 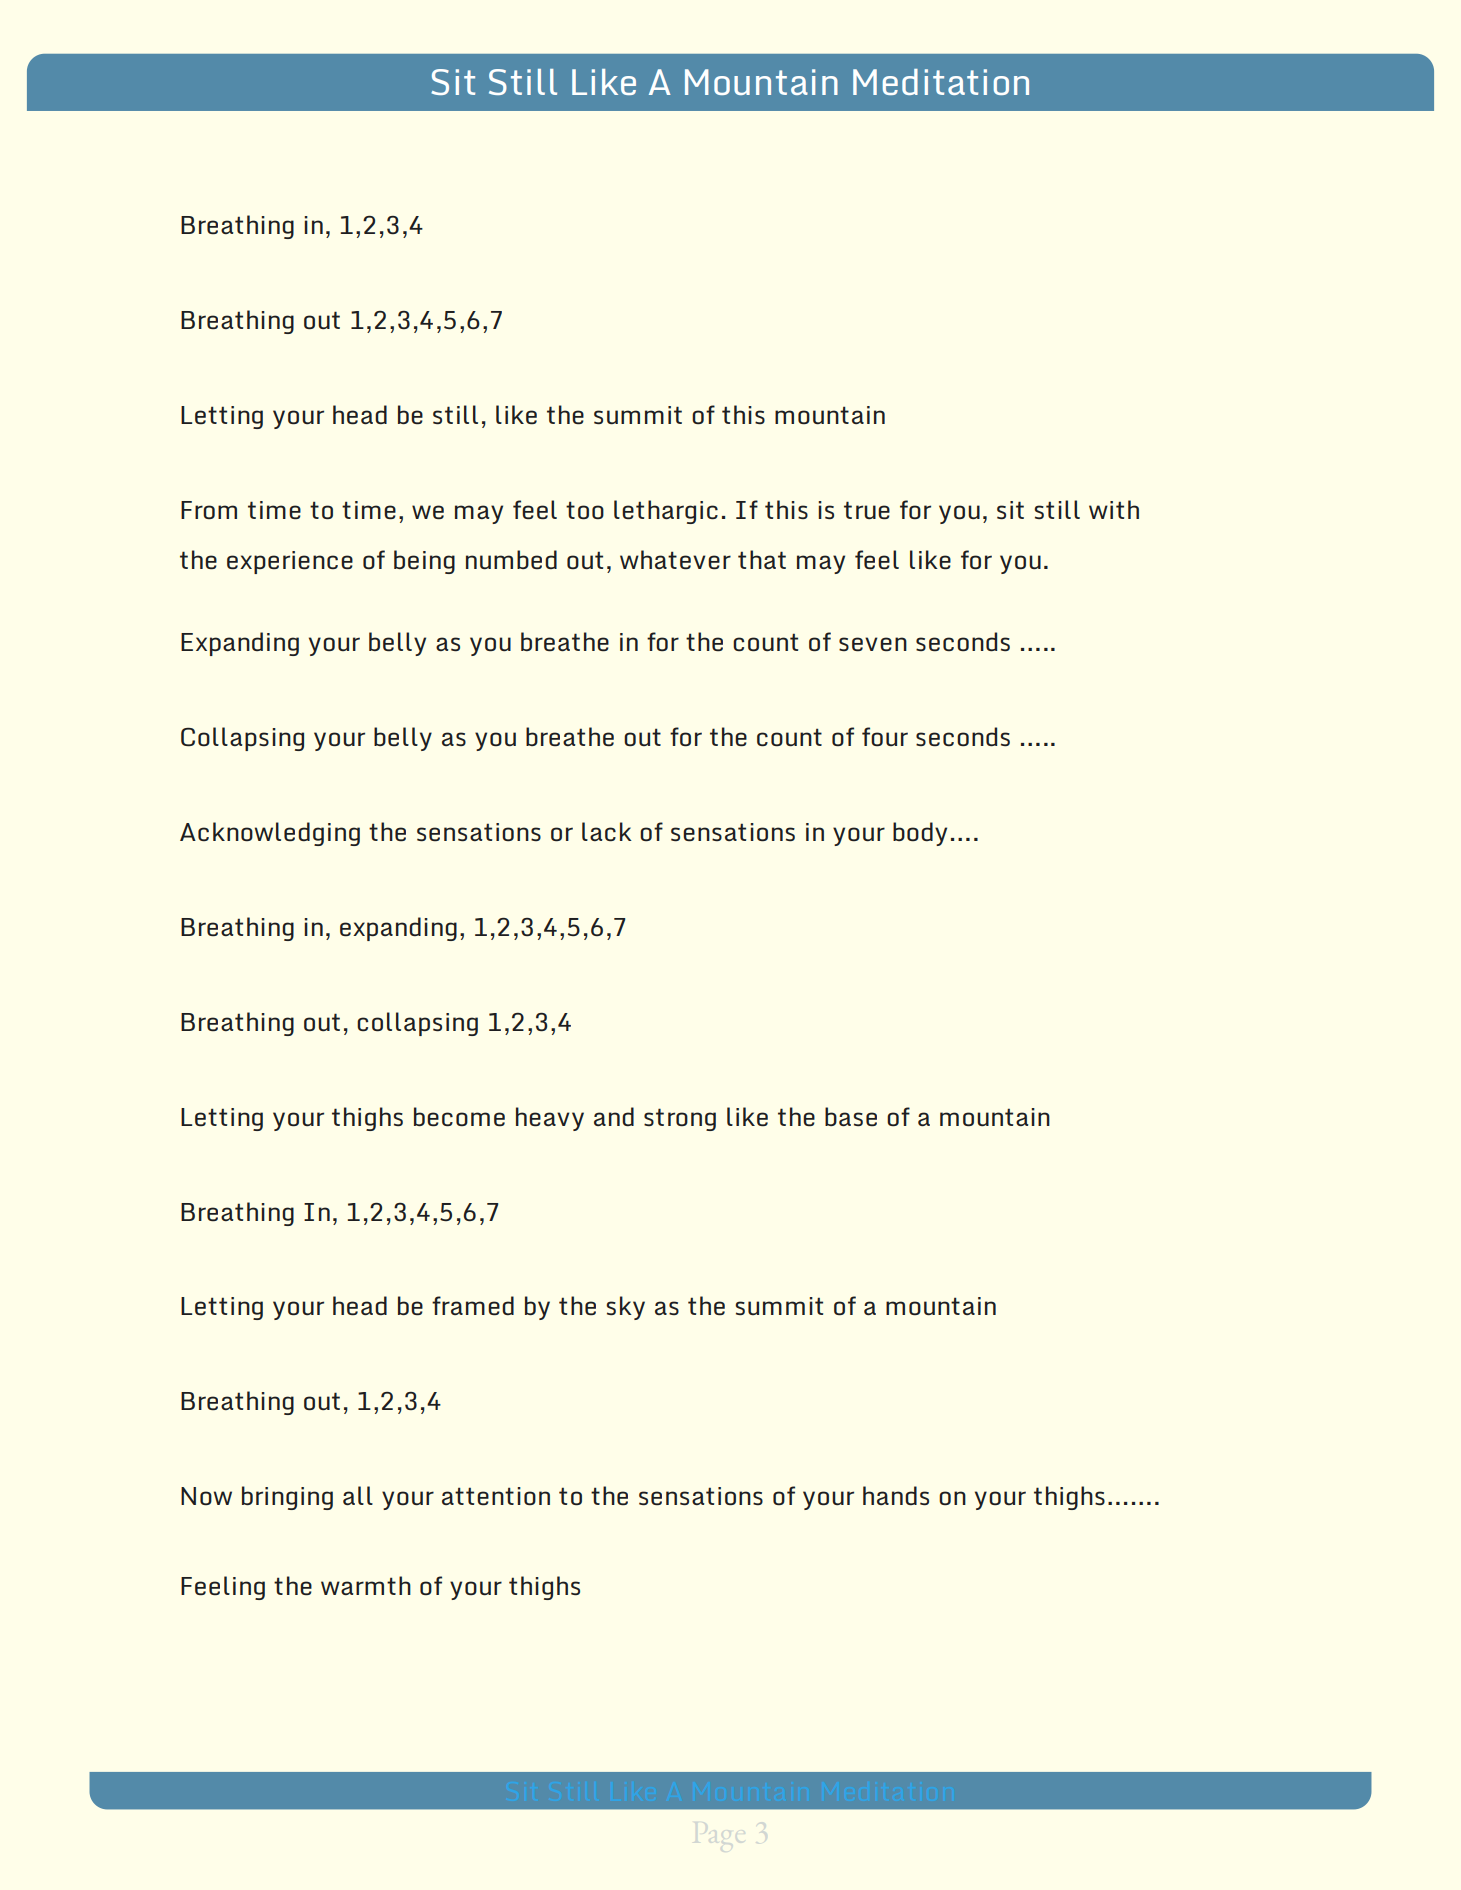 I want to click on sky, so click(x=625, y=1308).
